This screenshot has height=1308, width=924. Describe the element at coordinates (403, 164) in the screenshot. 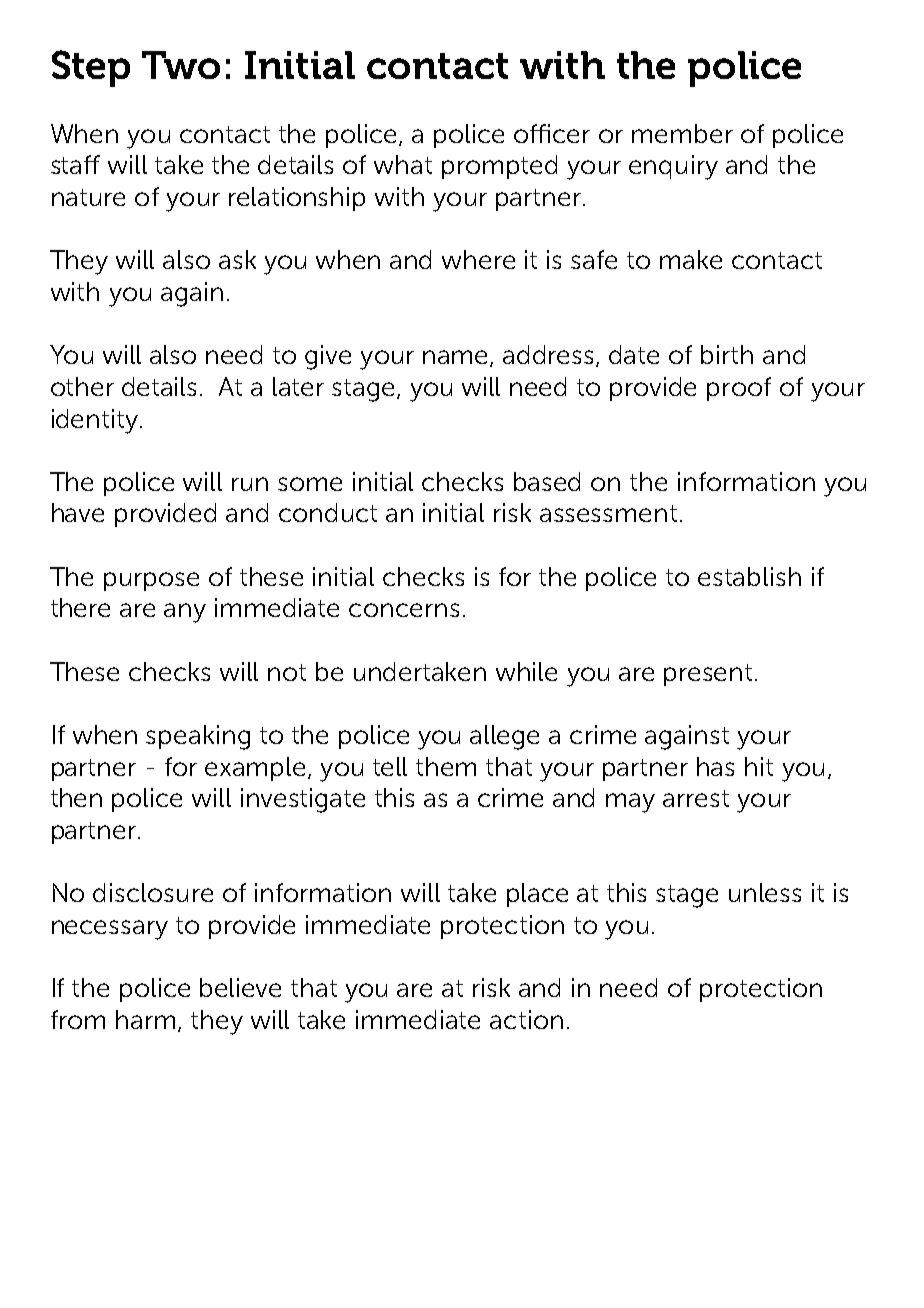

I see `what` at that location.
